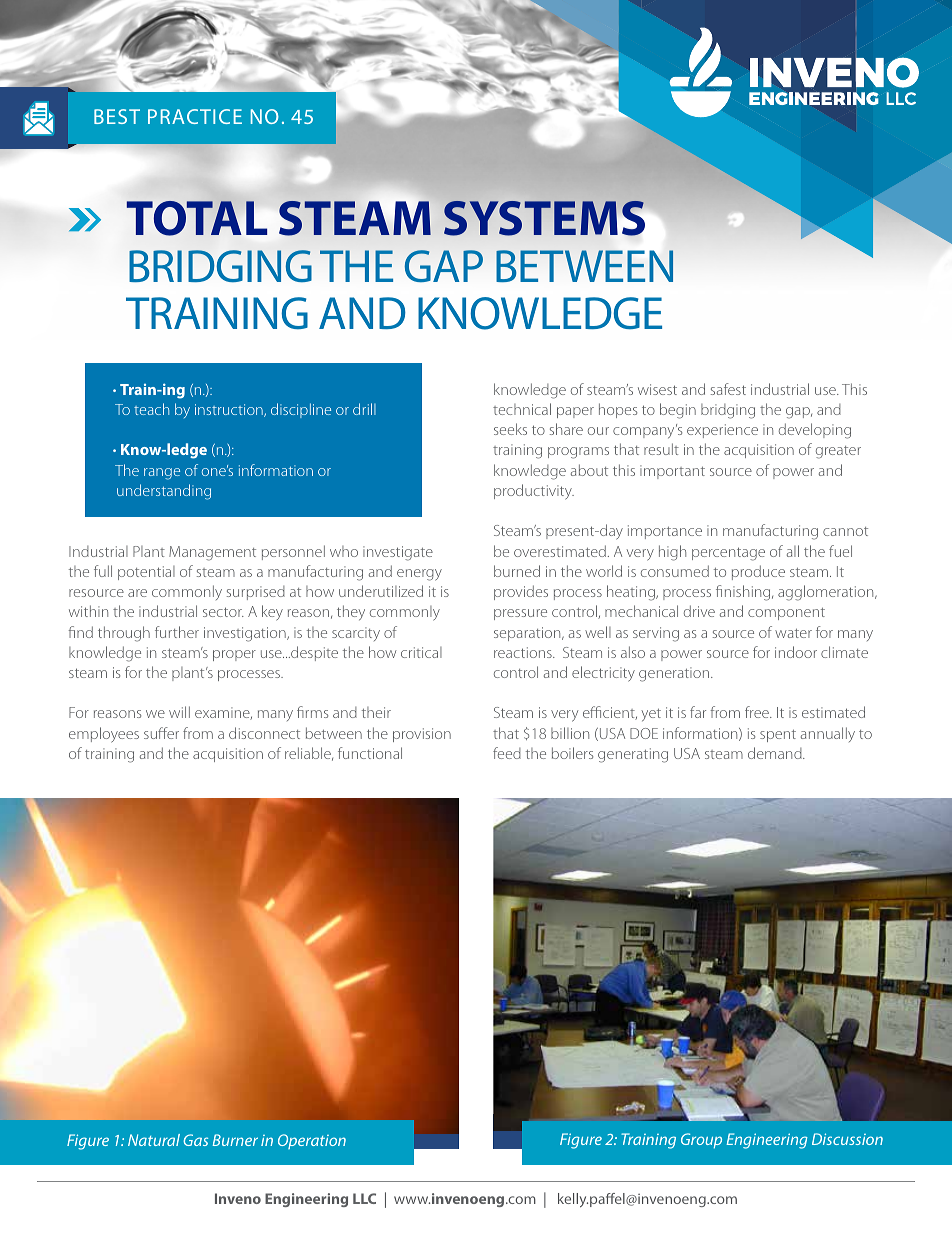 This document has width=952, height=1233. Describe the element at coordinates (776, 753) in the document. I see `demand` at that location.
